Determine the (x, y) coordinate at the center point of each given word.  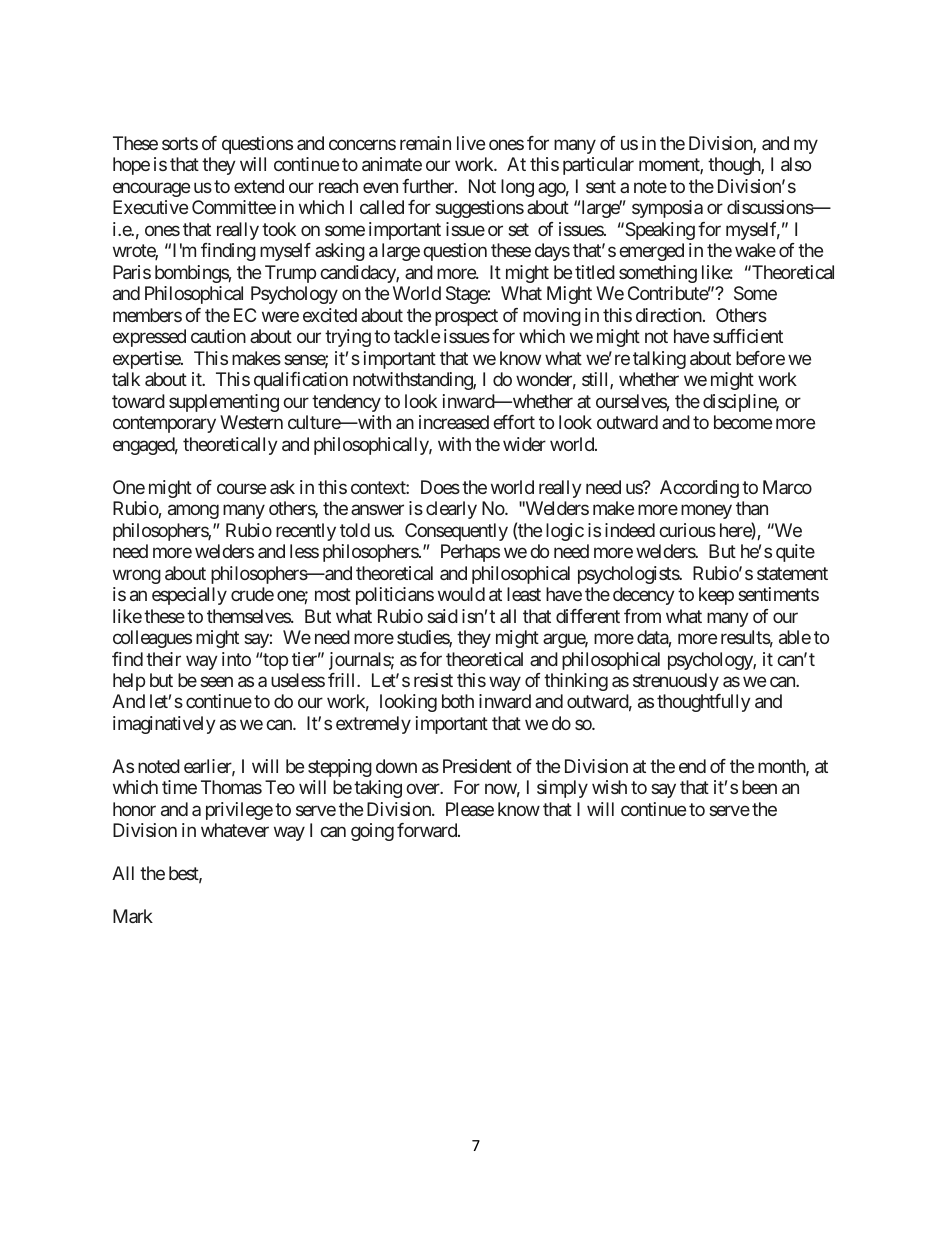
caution (218, 336)
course (241, 488)
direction (669, 315)
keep (716, 596)
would (461, 594)
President (477, 766)
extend (259, 186)
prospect (466, 317)
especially (189, 596)
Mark (133, 916)
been (759, 787)
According (699, 489)
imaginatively (164, 725)
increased (454, 422)
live (471, 143)
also (796, 164)
